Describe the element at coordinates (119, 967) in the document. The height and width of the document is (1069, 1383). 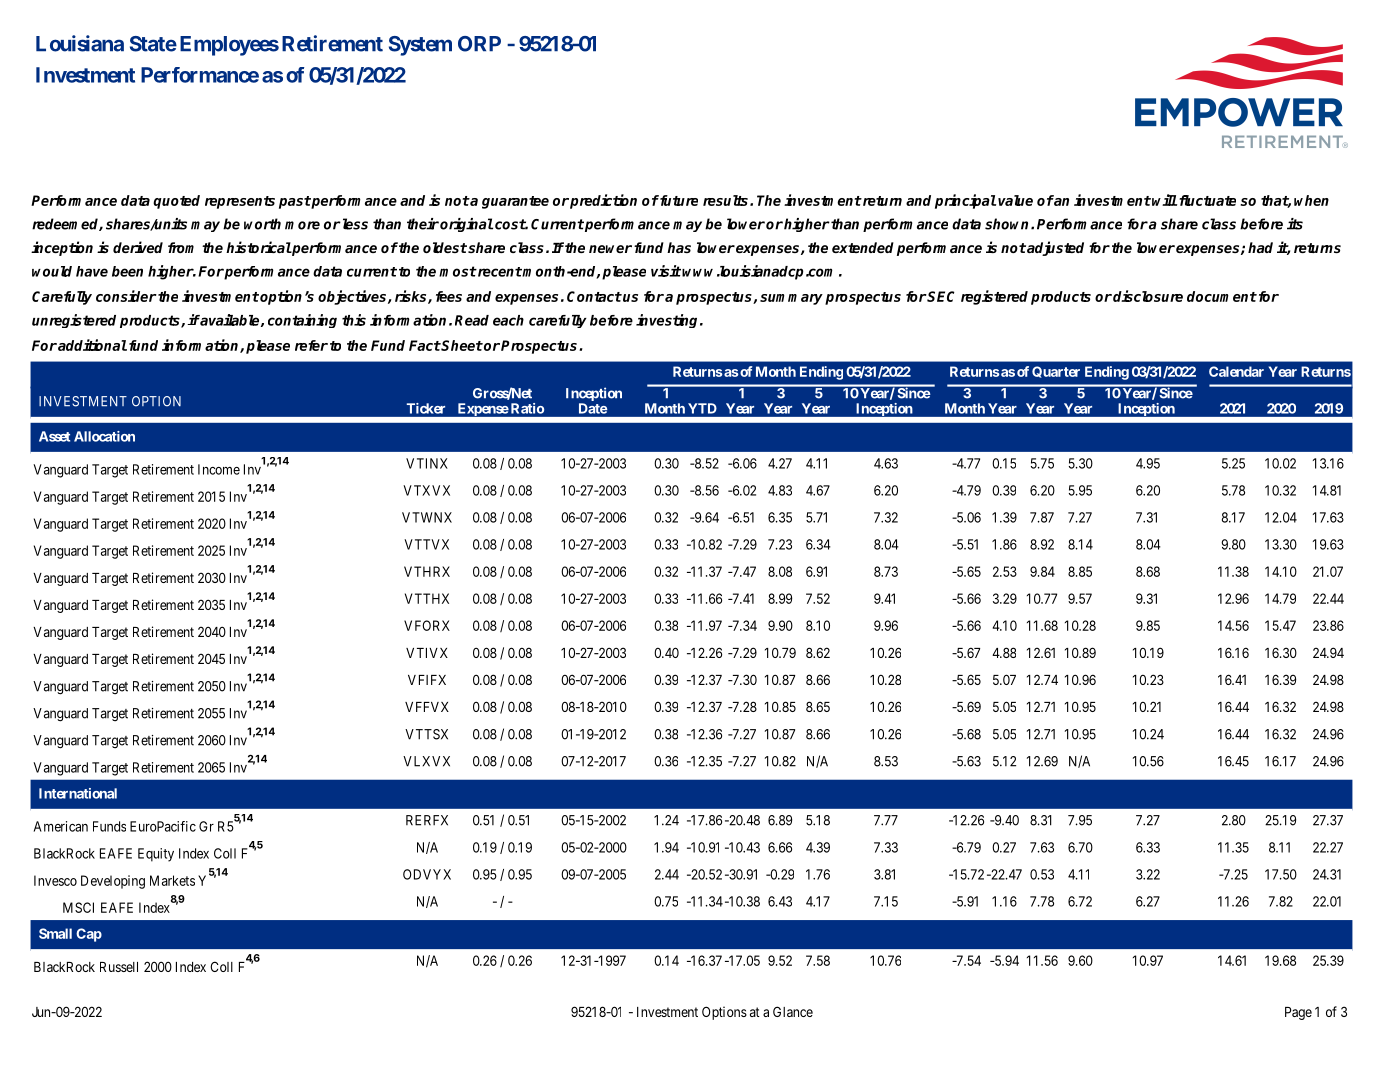
I see `Russell` at that location.
